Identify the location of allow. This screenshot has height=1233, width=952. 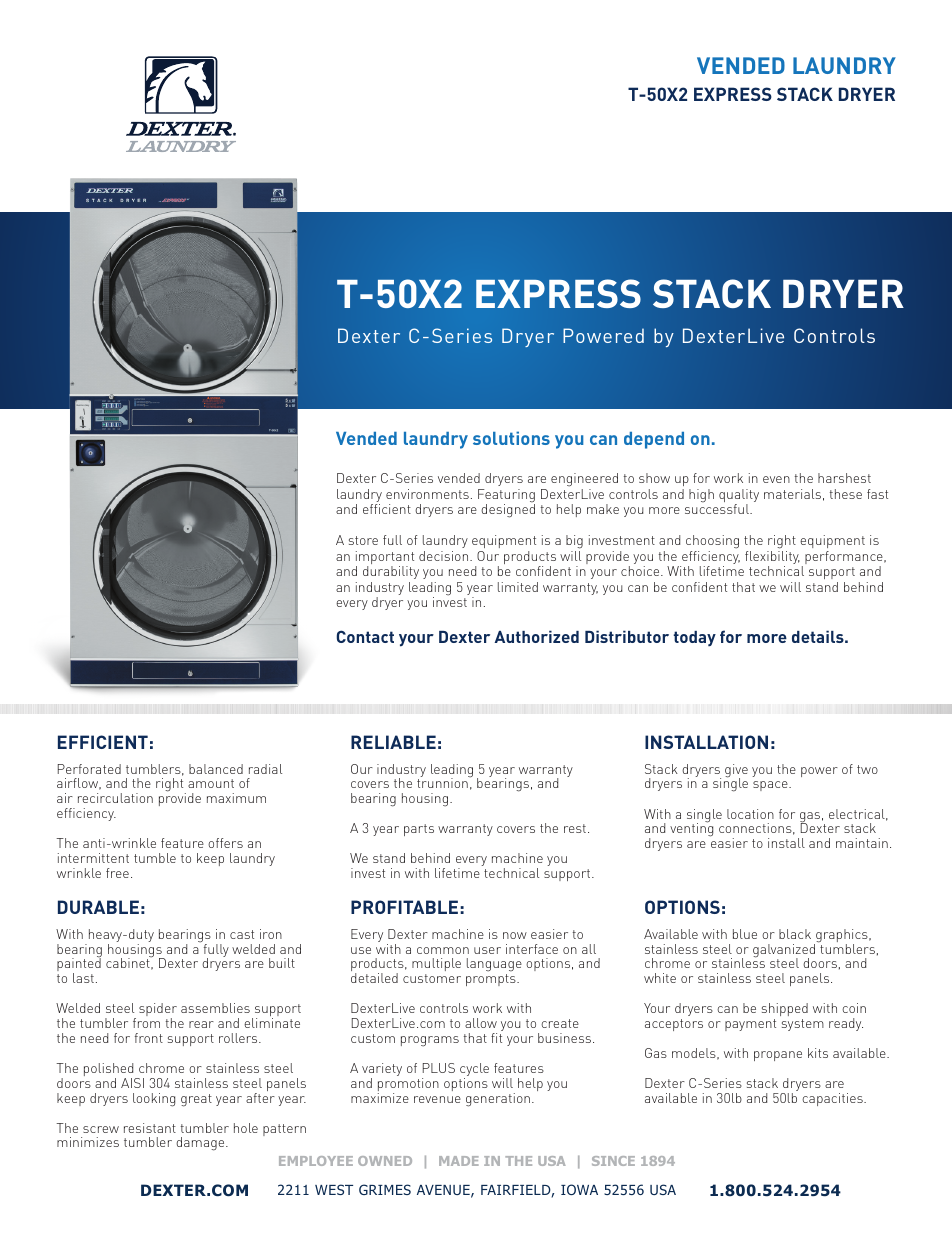
(481, 1023).
